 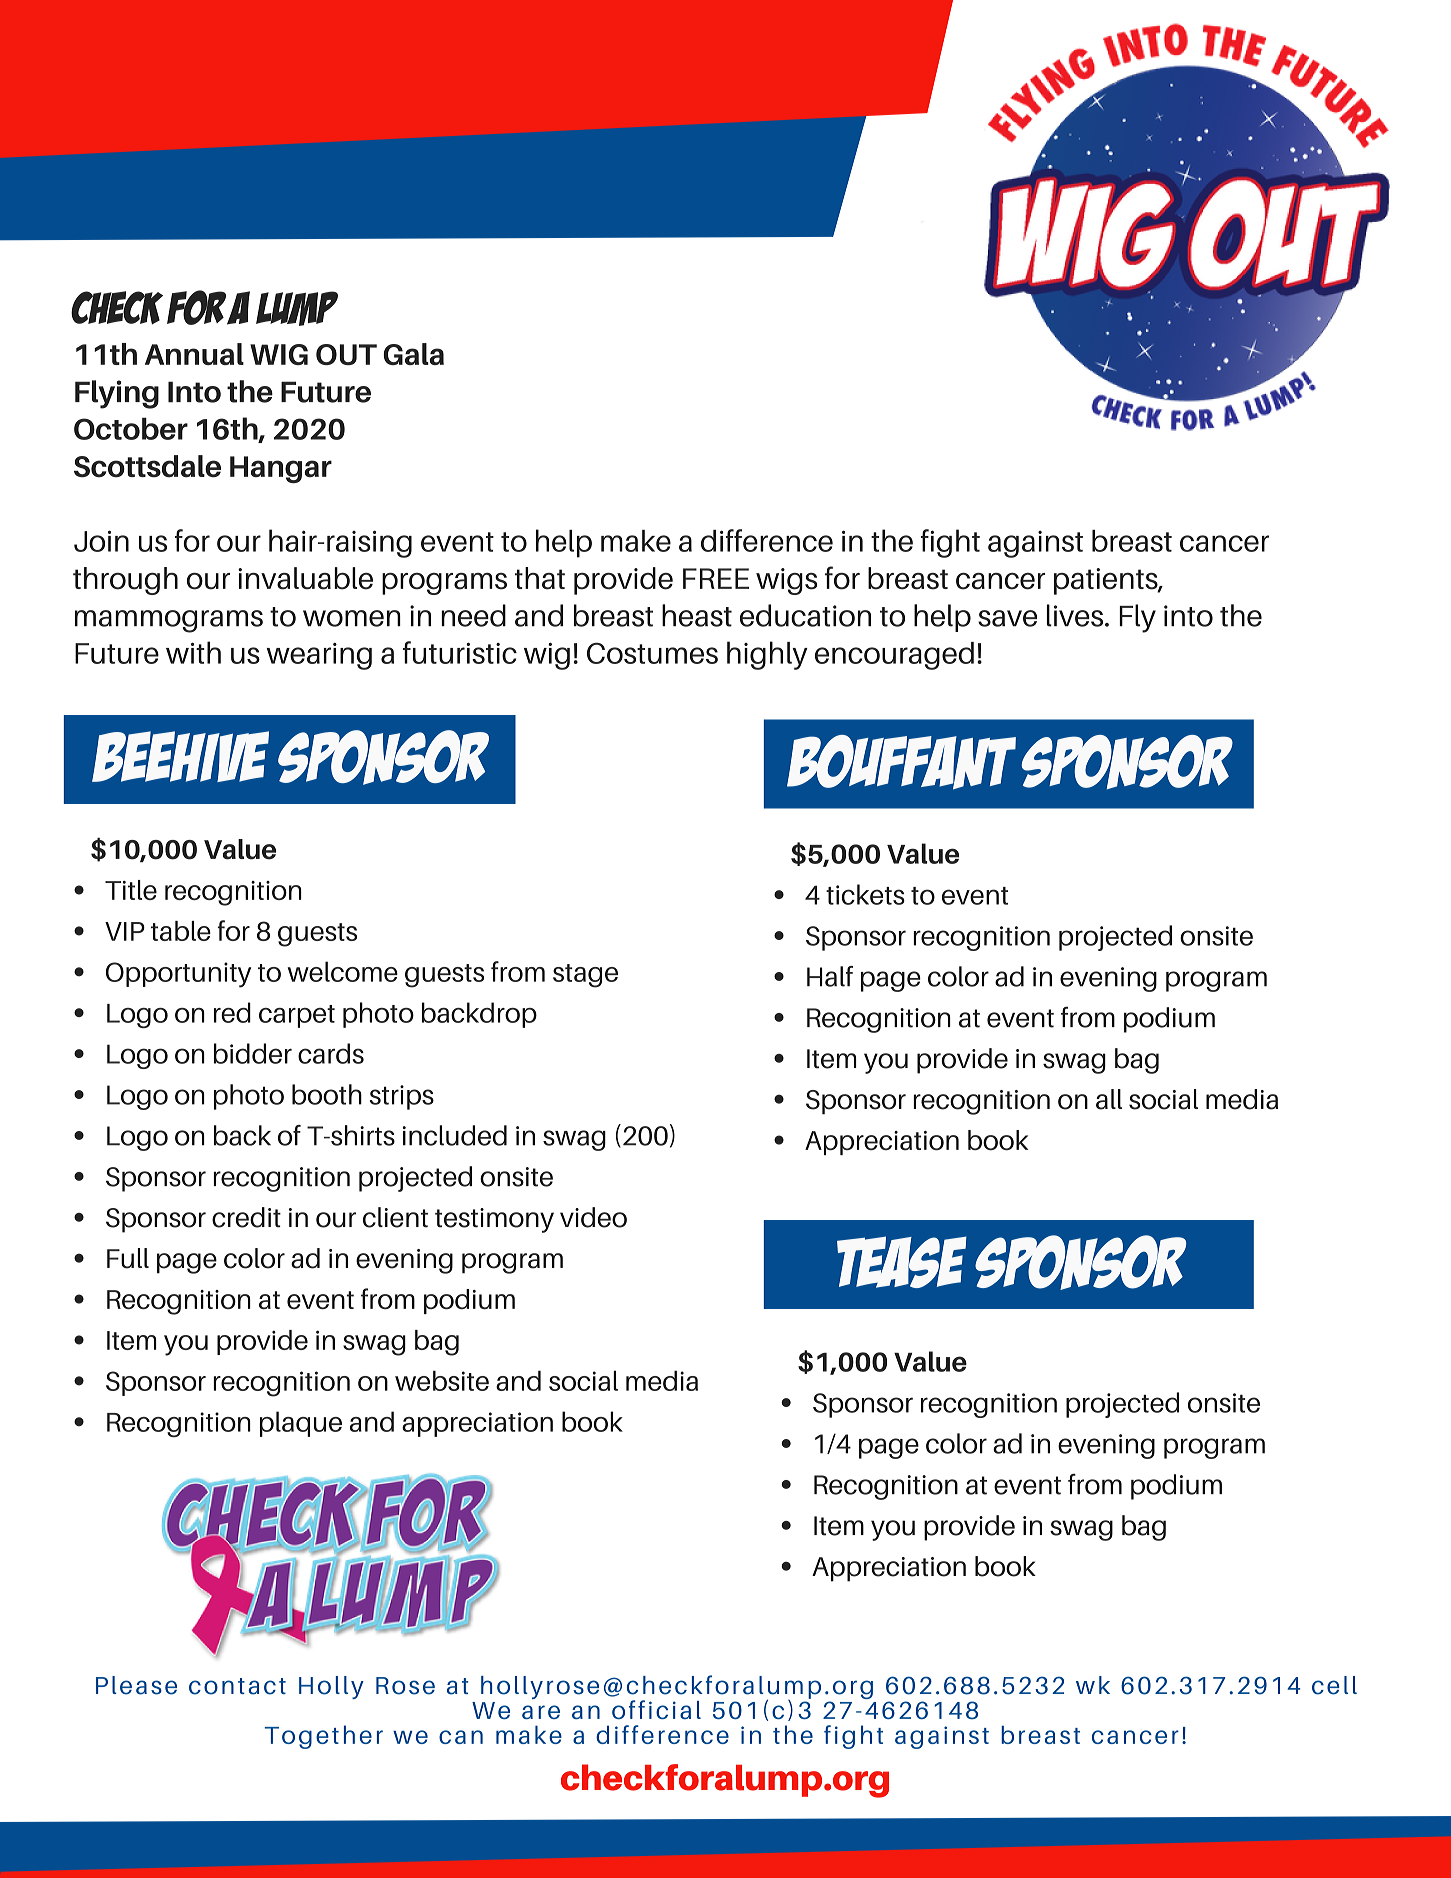 What do you see at coordinates (301, 1424) in the image?
I see `plaque` at bounding box center [301, 1424].
